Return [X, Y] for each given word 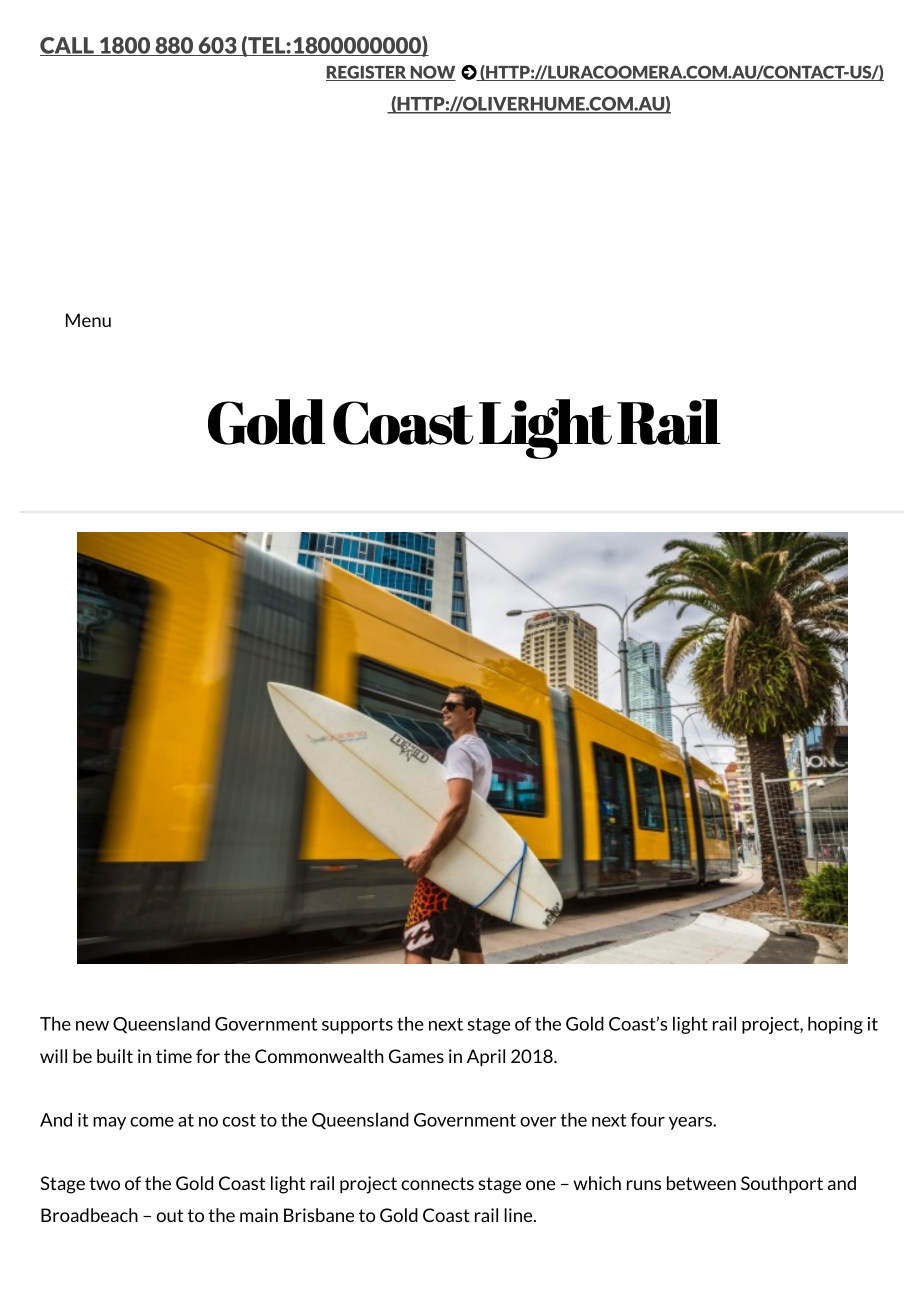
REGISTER [367, 73]
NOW [432, 73]
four [647, 1120]
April [486, 1058]
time [174, 1056]
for [208, 1056]
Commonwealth [319, 1056]
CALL [68, 46]
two [104, 1183]
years [691, 1123]
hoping [835, 1025]
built [115, 1056]
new [92, 1026]
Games [416, 1056]
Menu [88, 320]
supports [357, 1026]
